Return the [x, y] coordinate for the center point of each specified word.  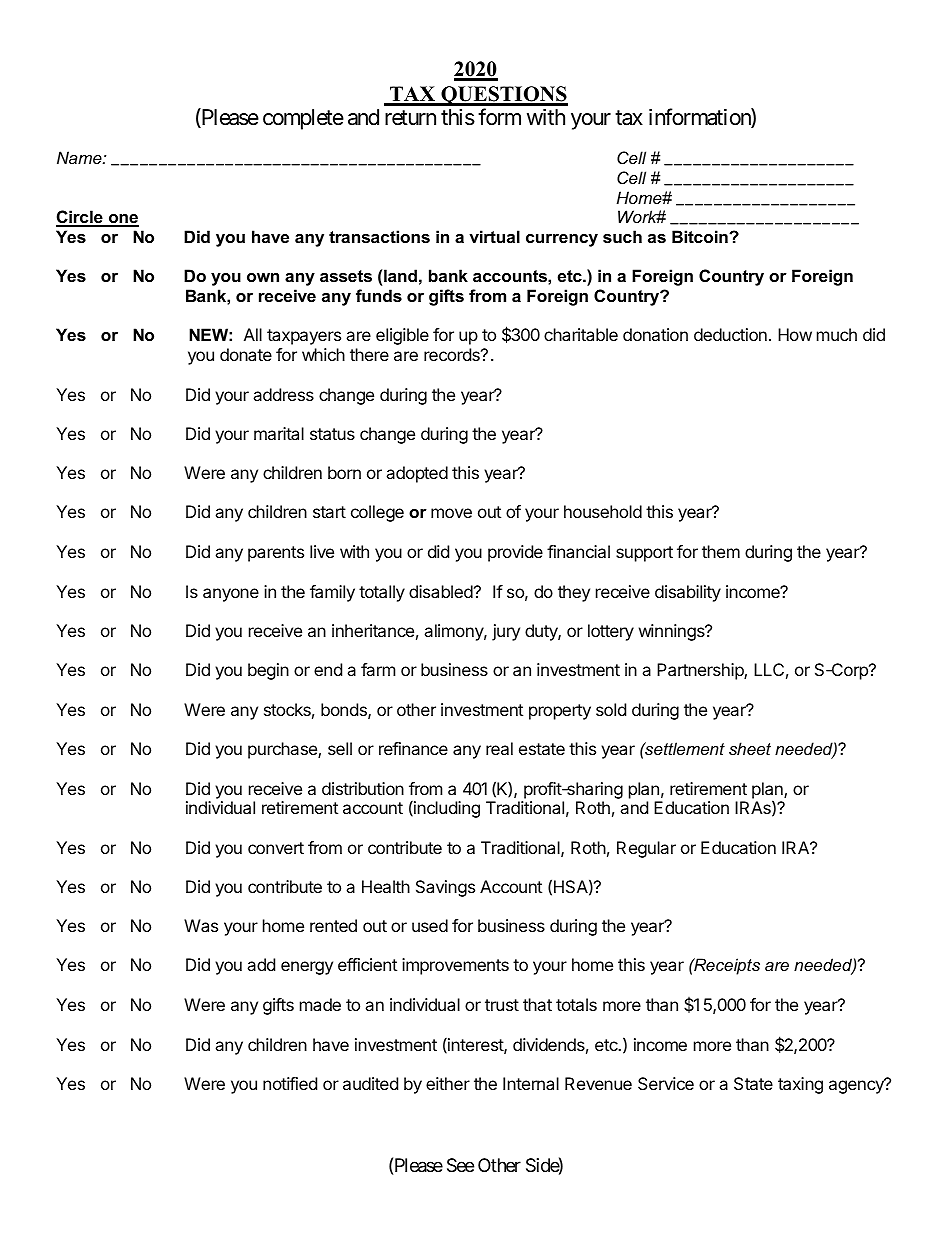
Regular [646, 849]
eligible [402, 336]
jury [506, 632]
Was [201, 925]
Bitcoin [701, 236]
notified [290, 1083]
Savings [445, 888]
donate [246, 354]
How [795, 334]
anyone [231, 595]
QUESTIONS [503, 96]
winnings [673, 632]
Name [80, 157]
